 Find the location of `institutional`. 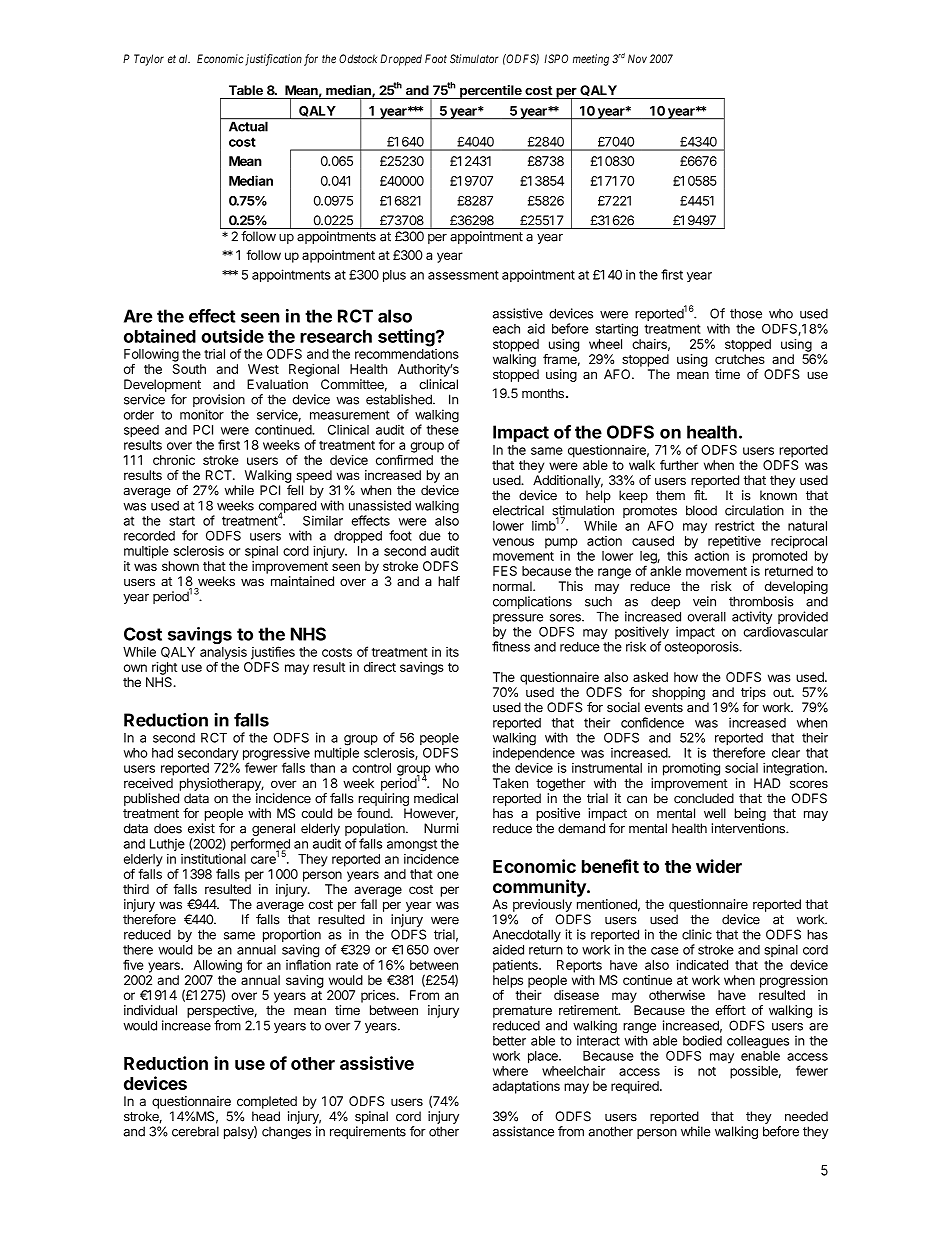

institutional is located at coordinates (213, 859).
